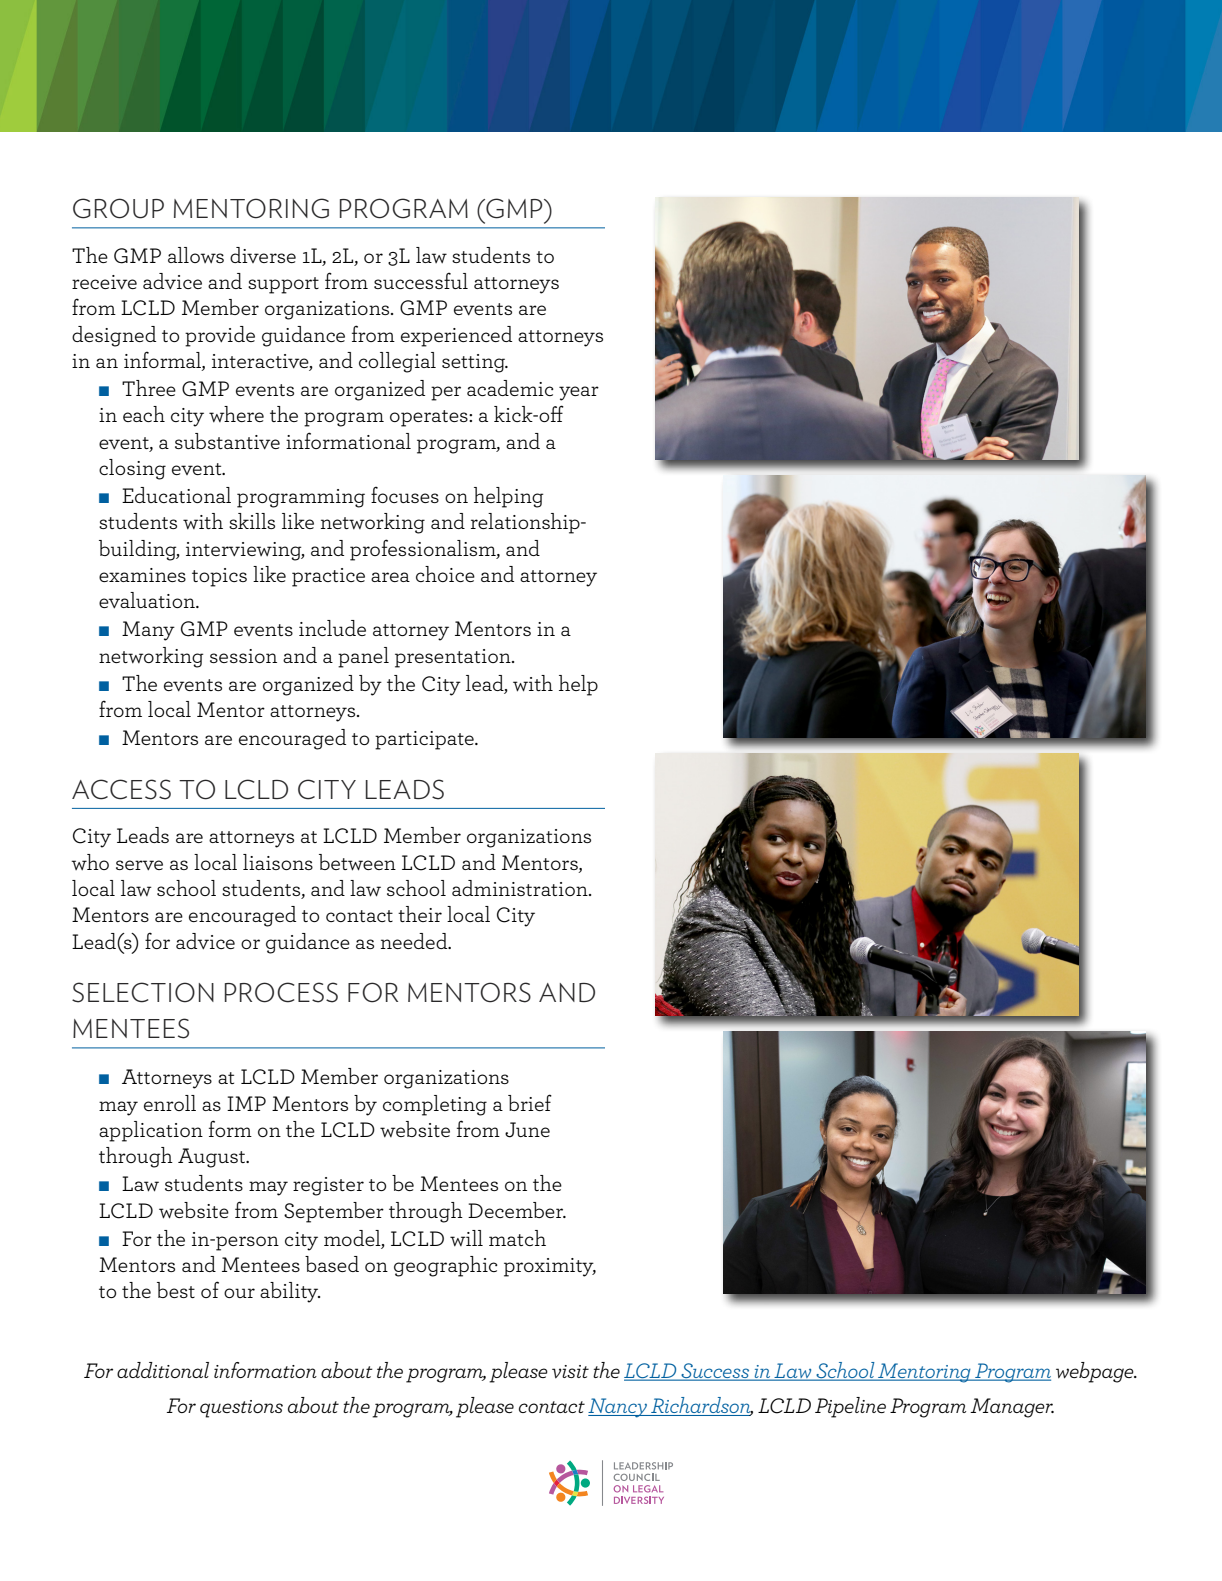 The width and height of the screenshot is (1222, 1581). Describe the element at coordinates (456, 336) in the screenshot. I see `experienced` at that location.
